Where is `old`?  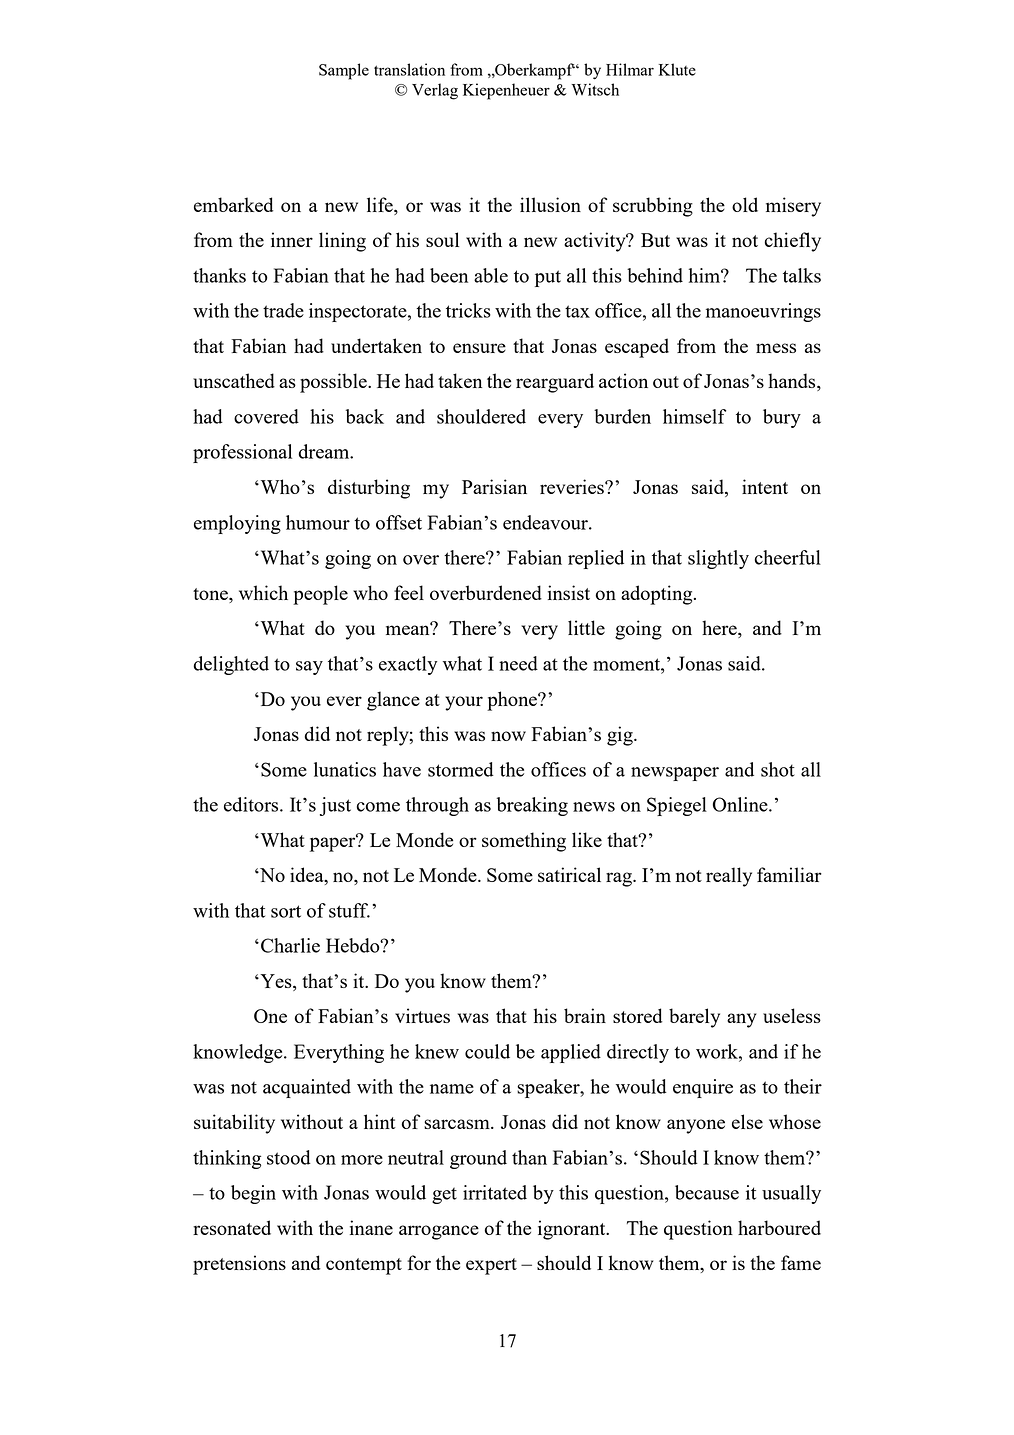
old is located at coordinates (745, 204).
